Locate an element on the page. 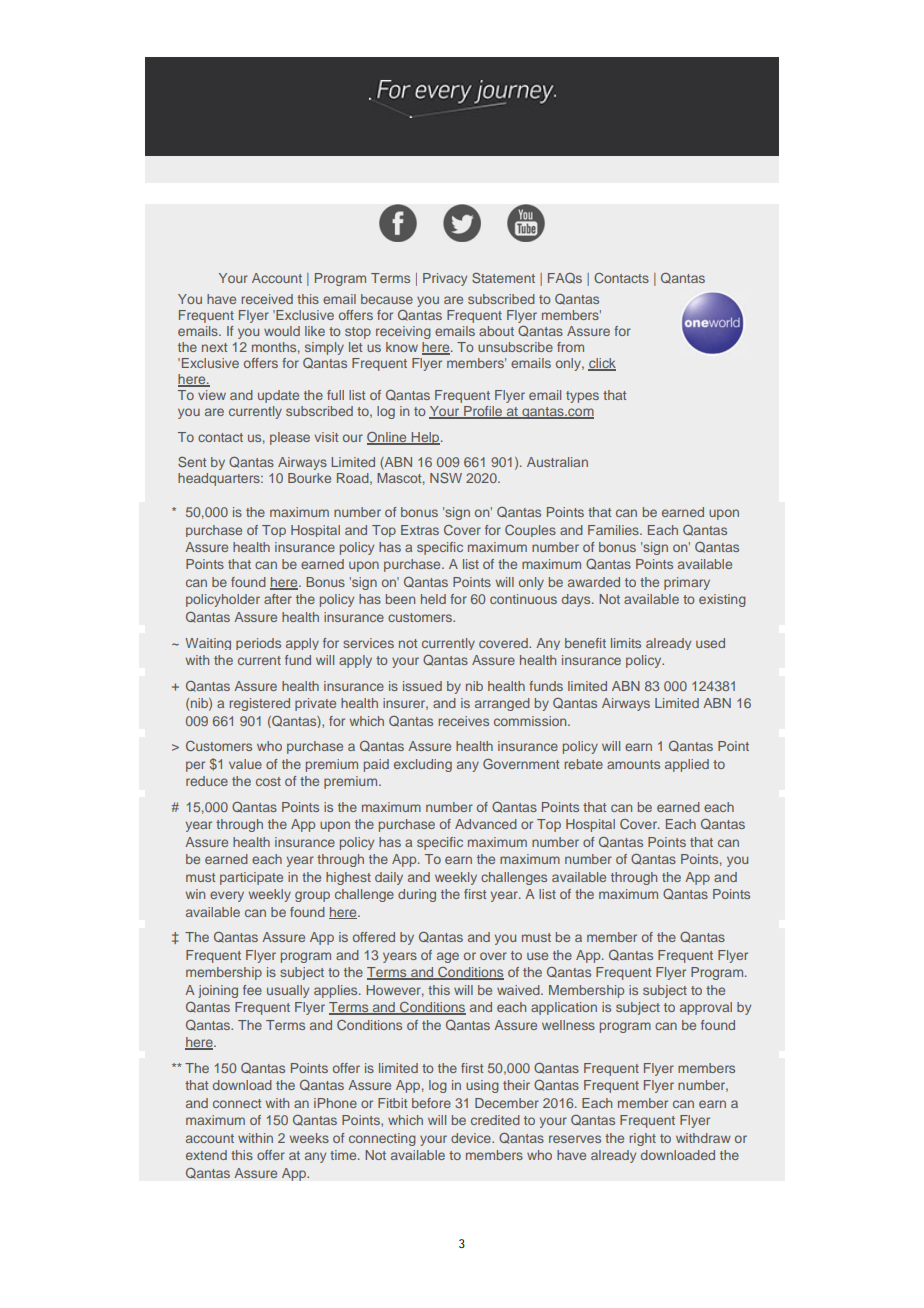 The image size is (924, 1308). weeks is located at coordinates (309, 1138).
